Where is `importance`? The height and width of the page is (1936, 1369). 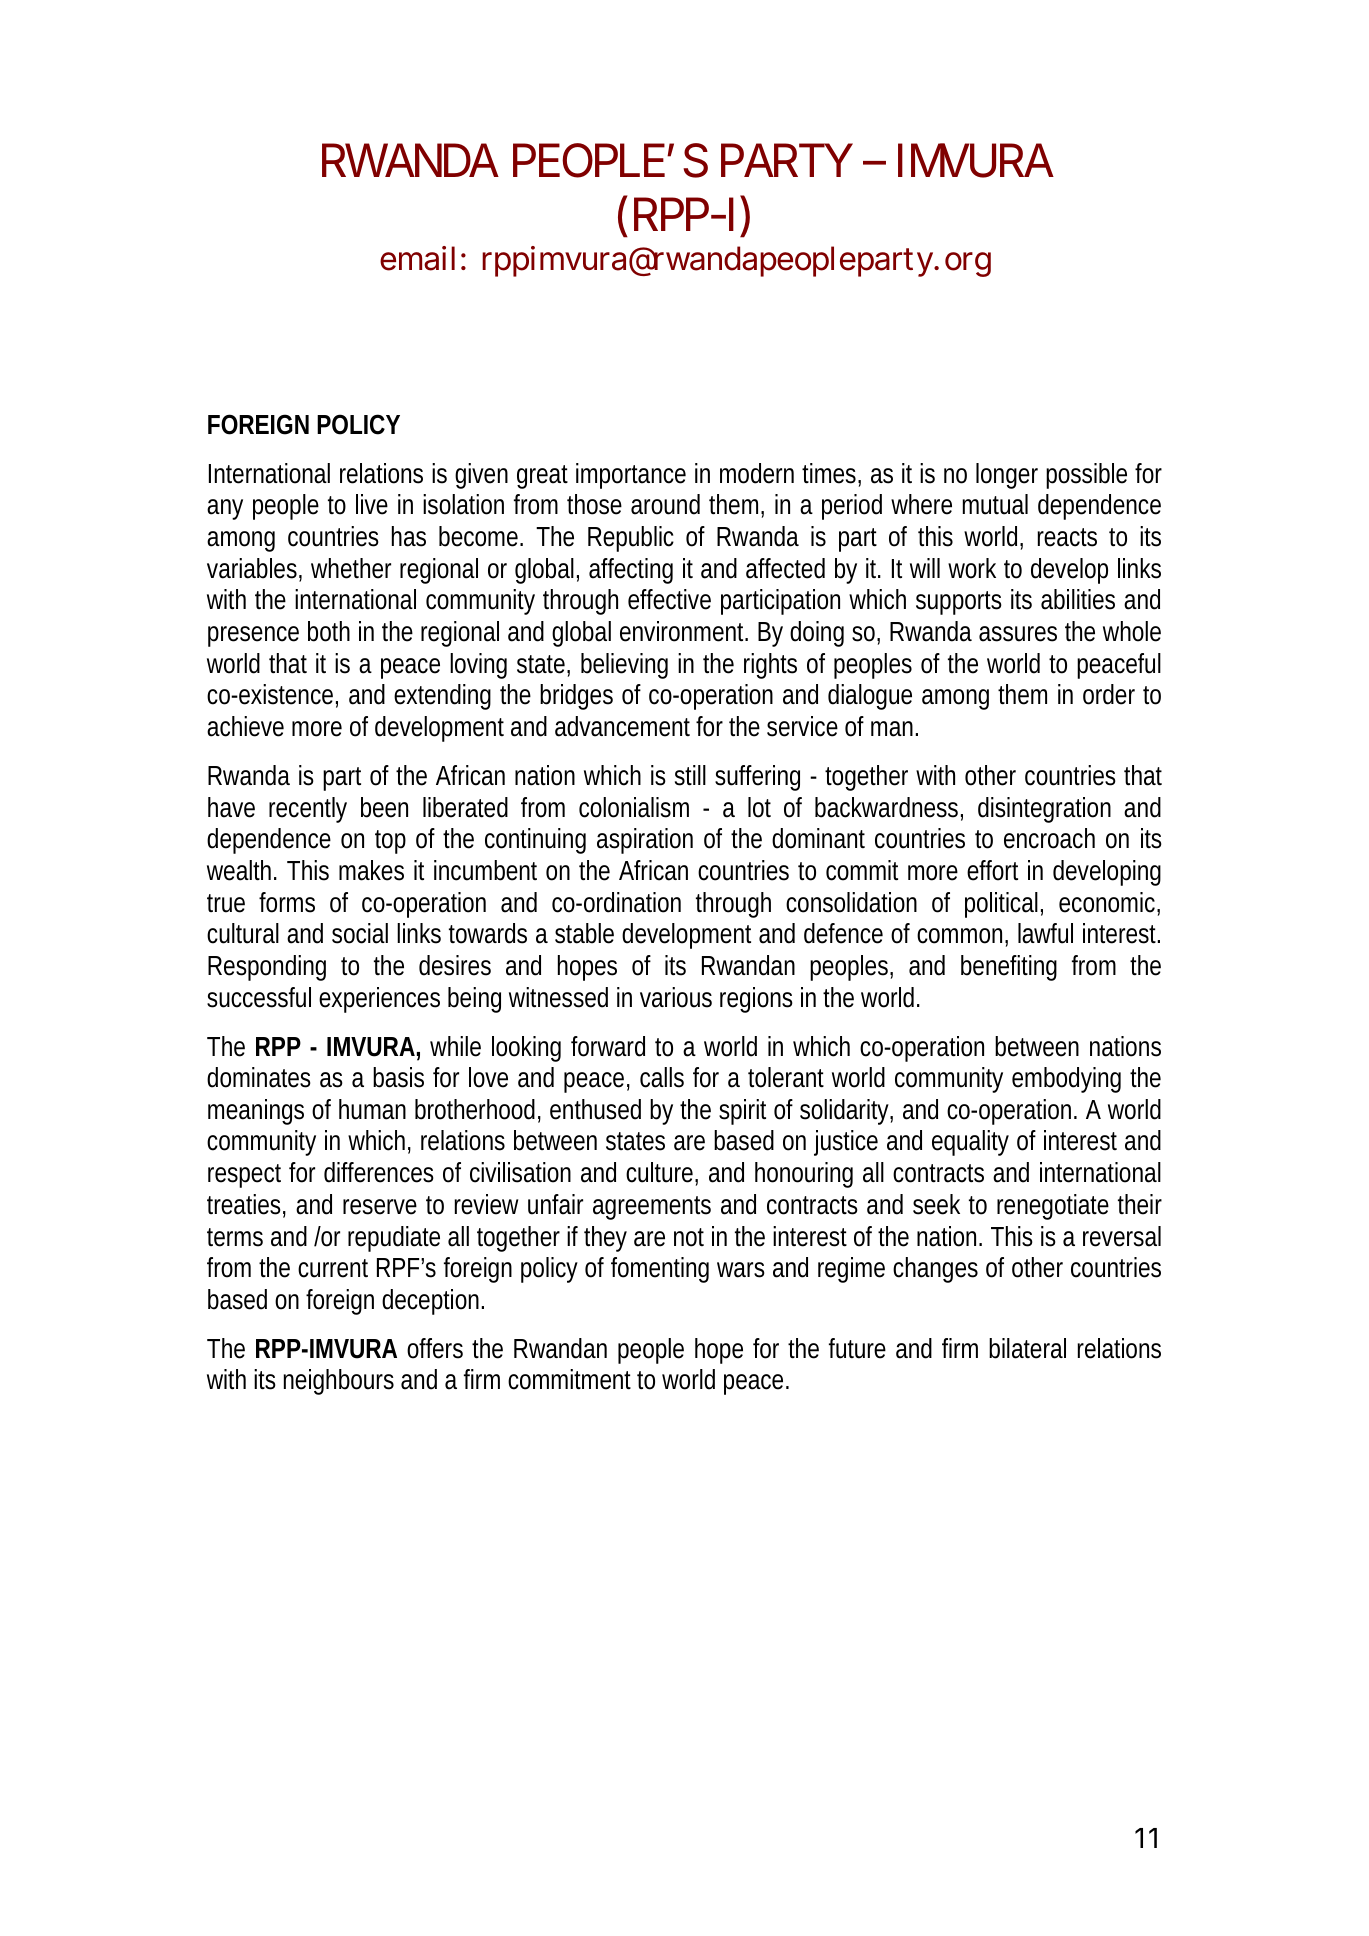
importance is located at coordinates (631, 476).
